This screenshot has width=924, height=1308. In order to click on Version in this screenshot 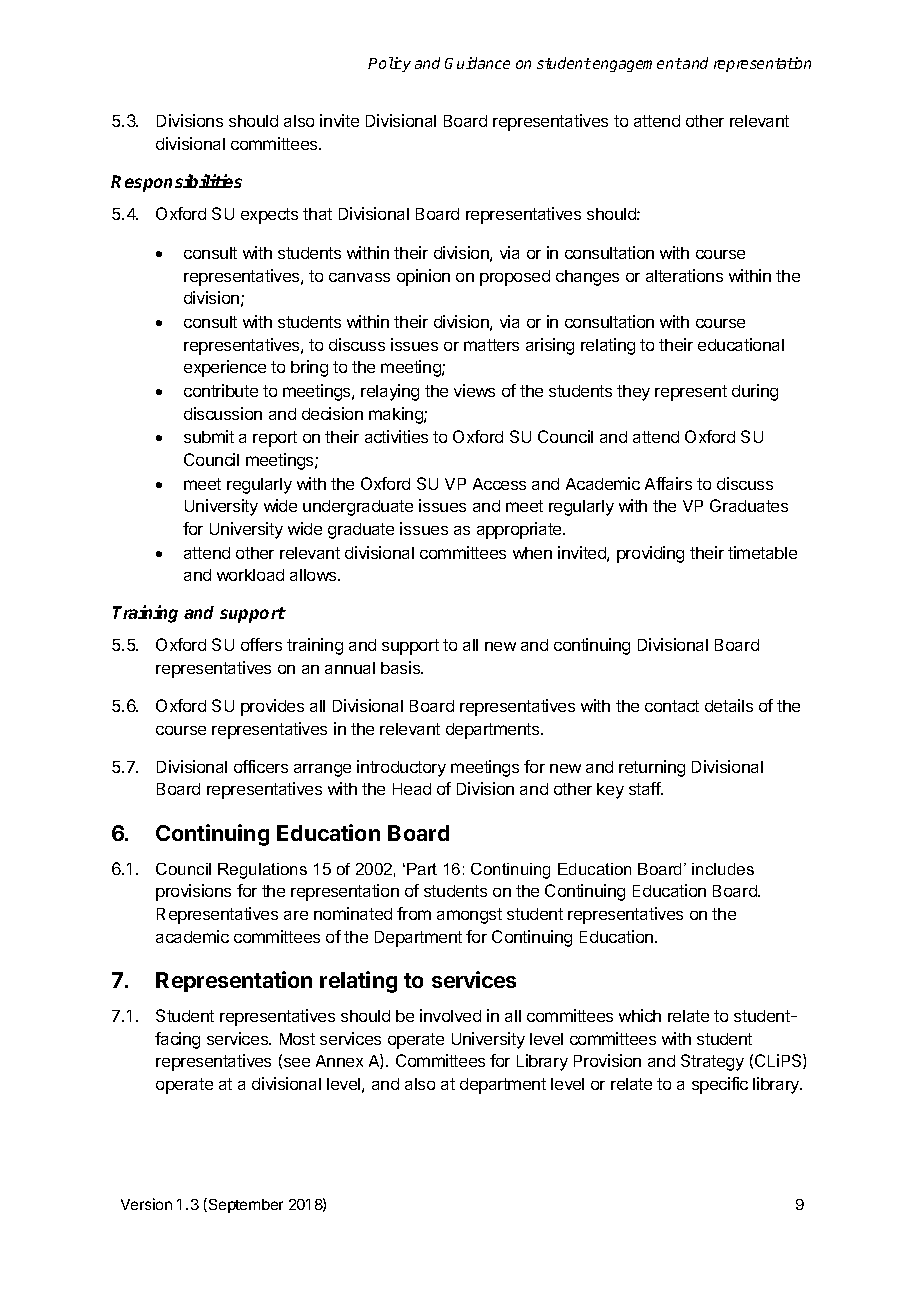, I will do `click(146, 1204)`.
